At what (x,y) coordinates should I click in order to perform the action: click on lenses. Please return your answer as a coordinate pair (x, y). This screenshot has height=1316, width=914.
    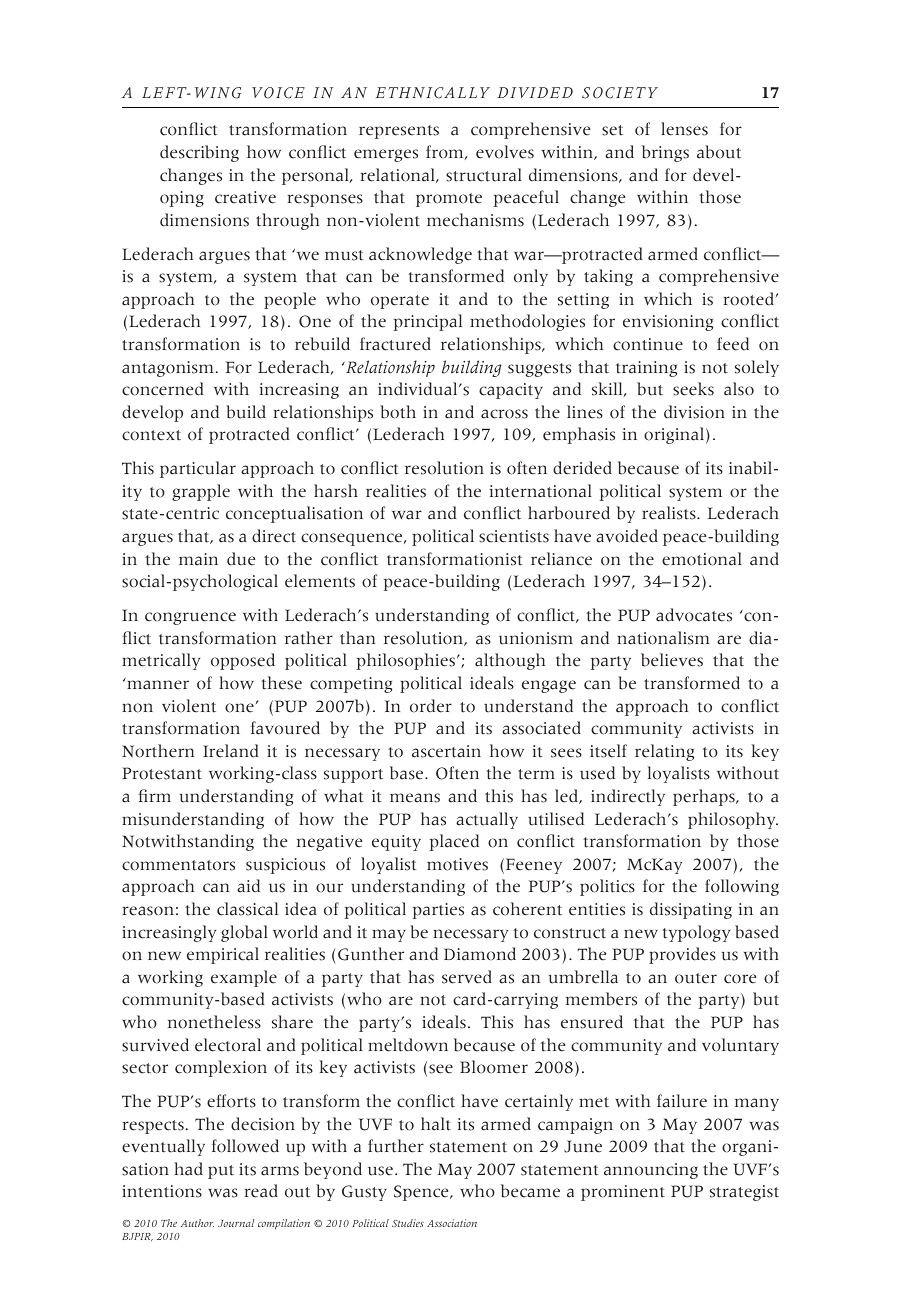
    Looking at the image, I should click on (684, 129).
